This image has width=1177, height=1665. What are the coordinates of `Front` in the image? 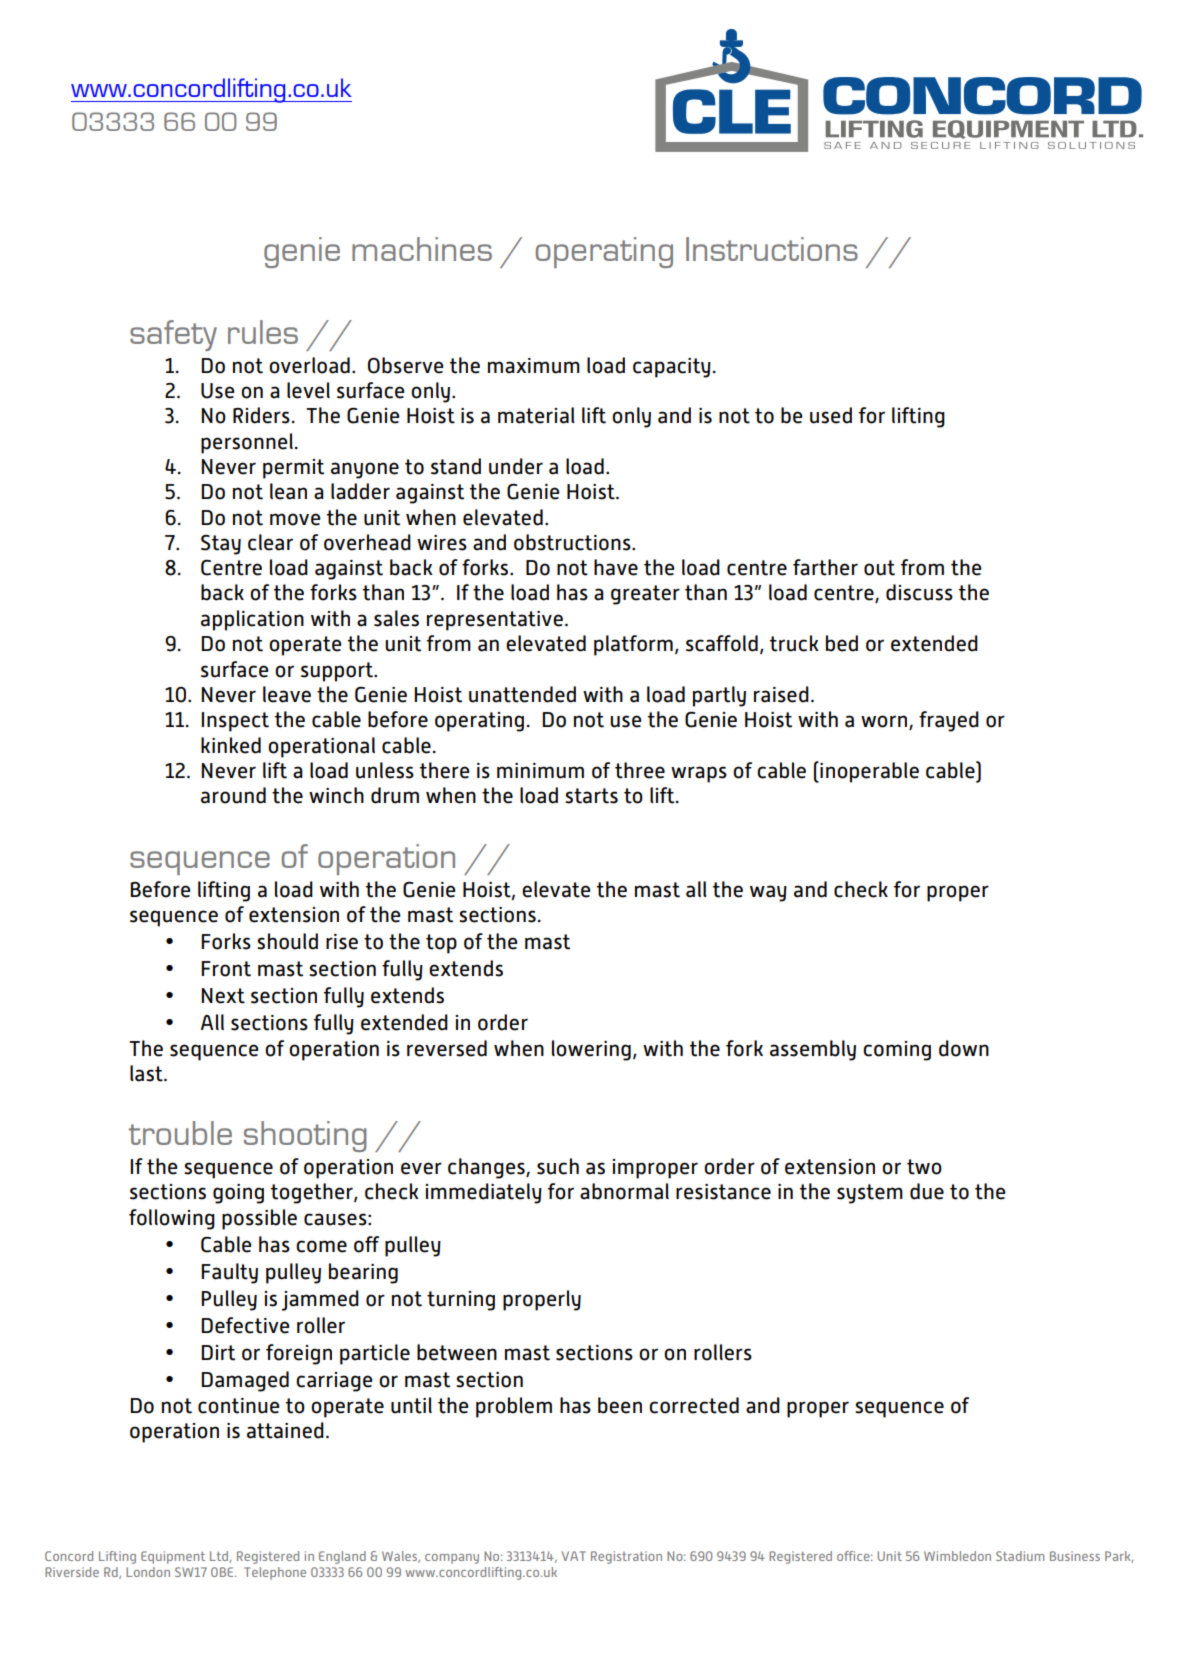 It's located at (226, 969).
